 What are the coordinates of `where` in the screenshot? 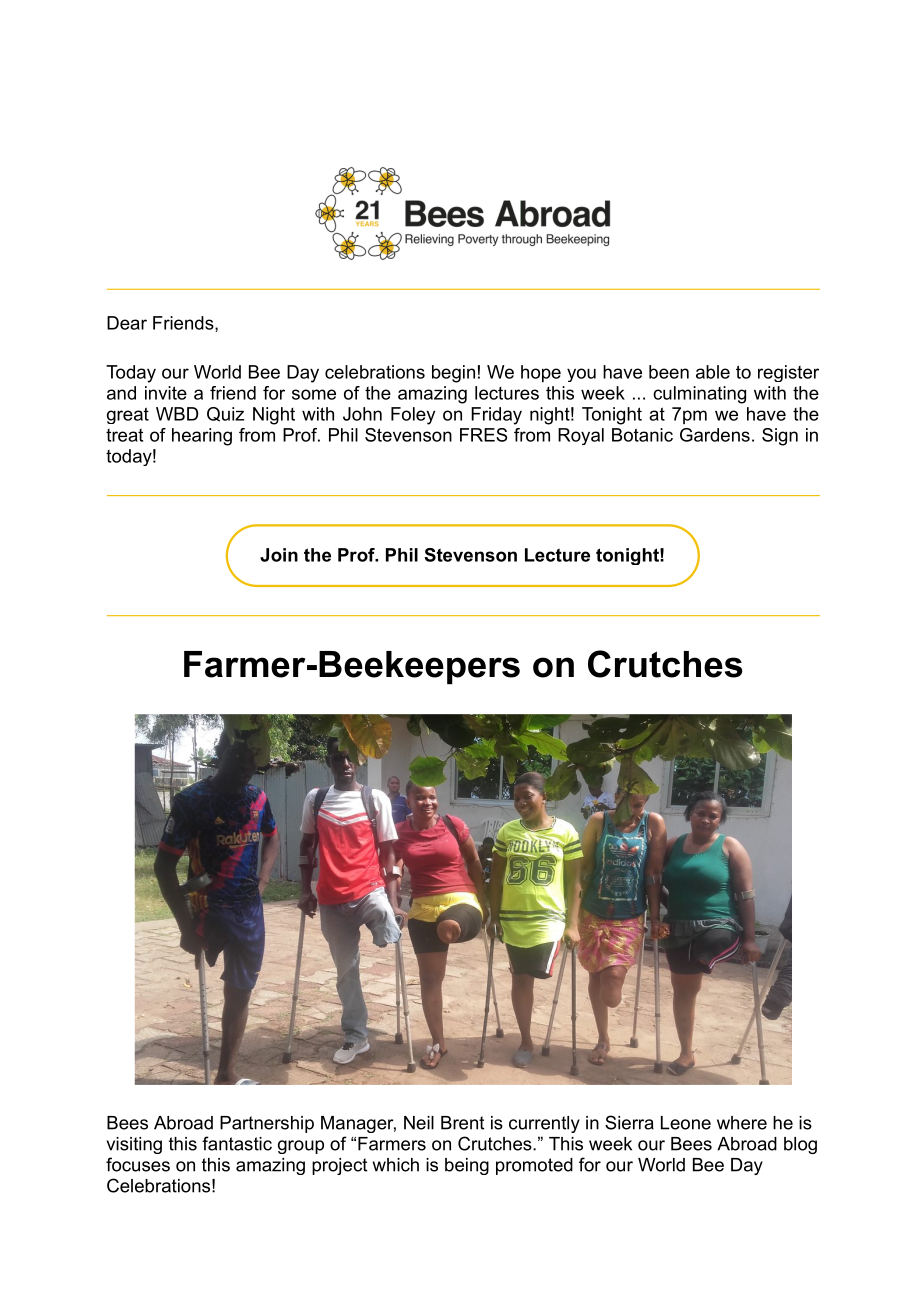 It's located at (742, 1123).
